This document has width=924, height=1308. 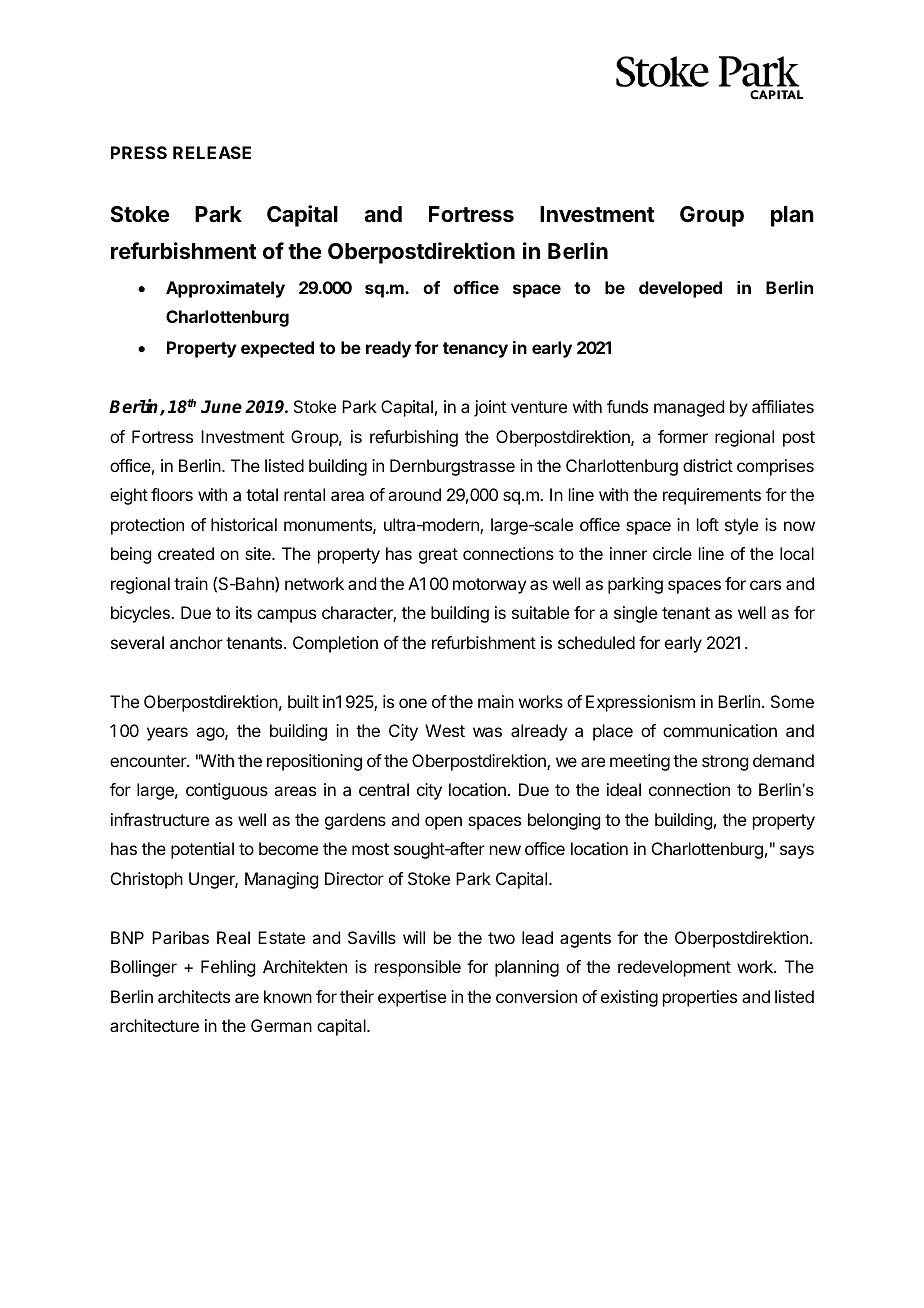 What do you see at coordinates (708, 465) in the document?
I see `district` at bounding box center [708, 465].
